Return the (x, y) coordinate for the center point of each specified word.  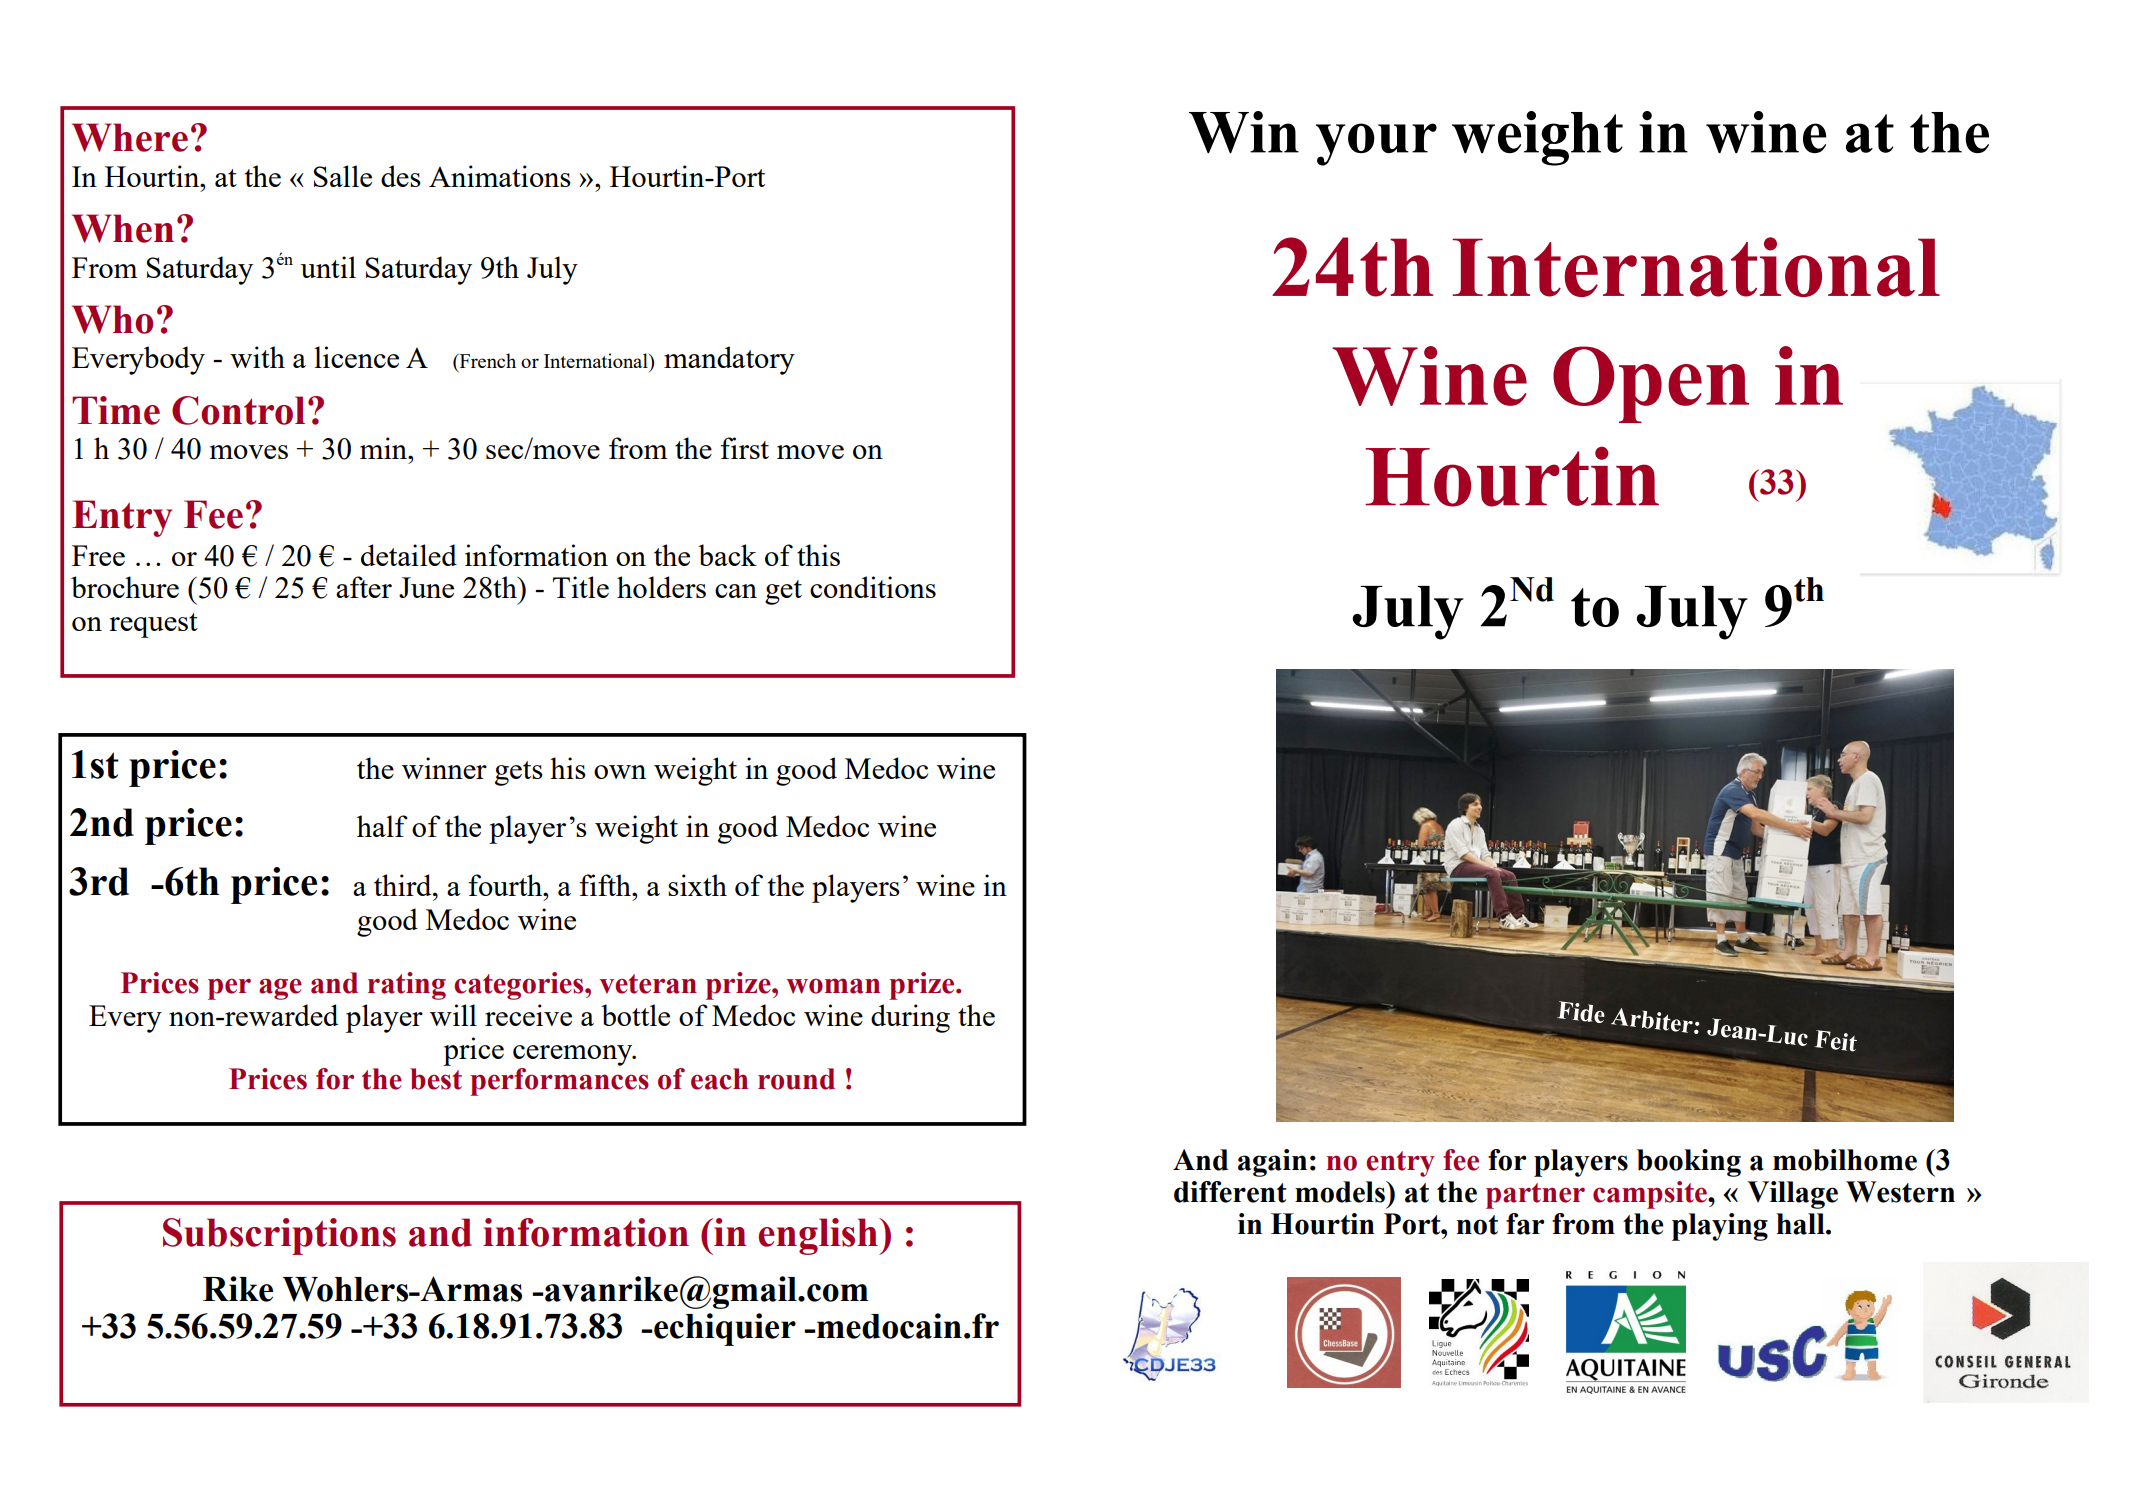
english (820, 1236)
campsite (1651, 1195)
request (153, 625)
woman (833, 986)
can (736, 591)
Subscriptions (279, 1236)
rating (407, 986)
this (818, 555)
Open (1651, 384)
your (1376, 144)
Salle (342, 176)
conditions (873, 587)
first (744, 448)
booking (1689, 1163)
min (385, 448)
